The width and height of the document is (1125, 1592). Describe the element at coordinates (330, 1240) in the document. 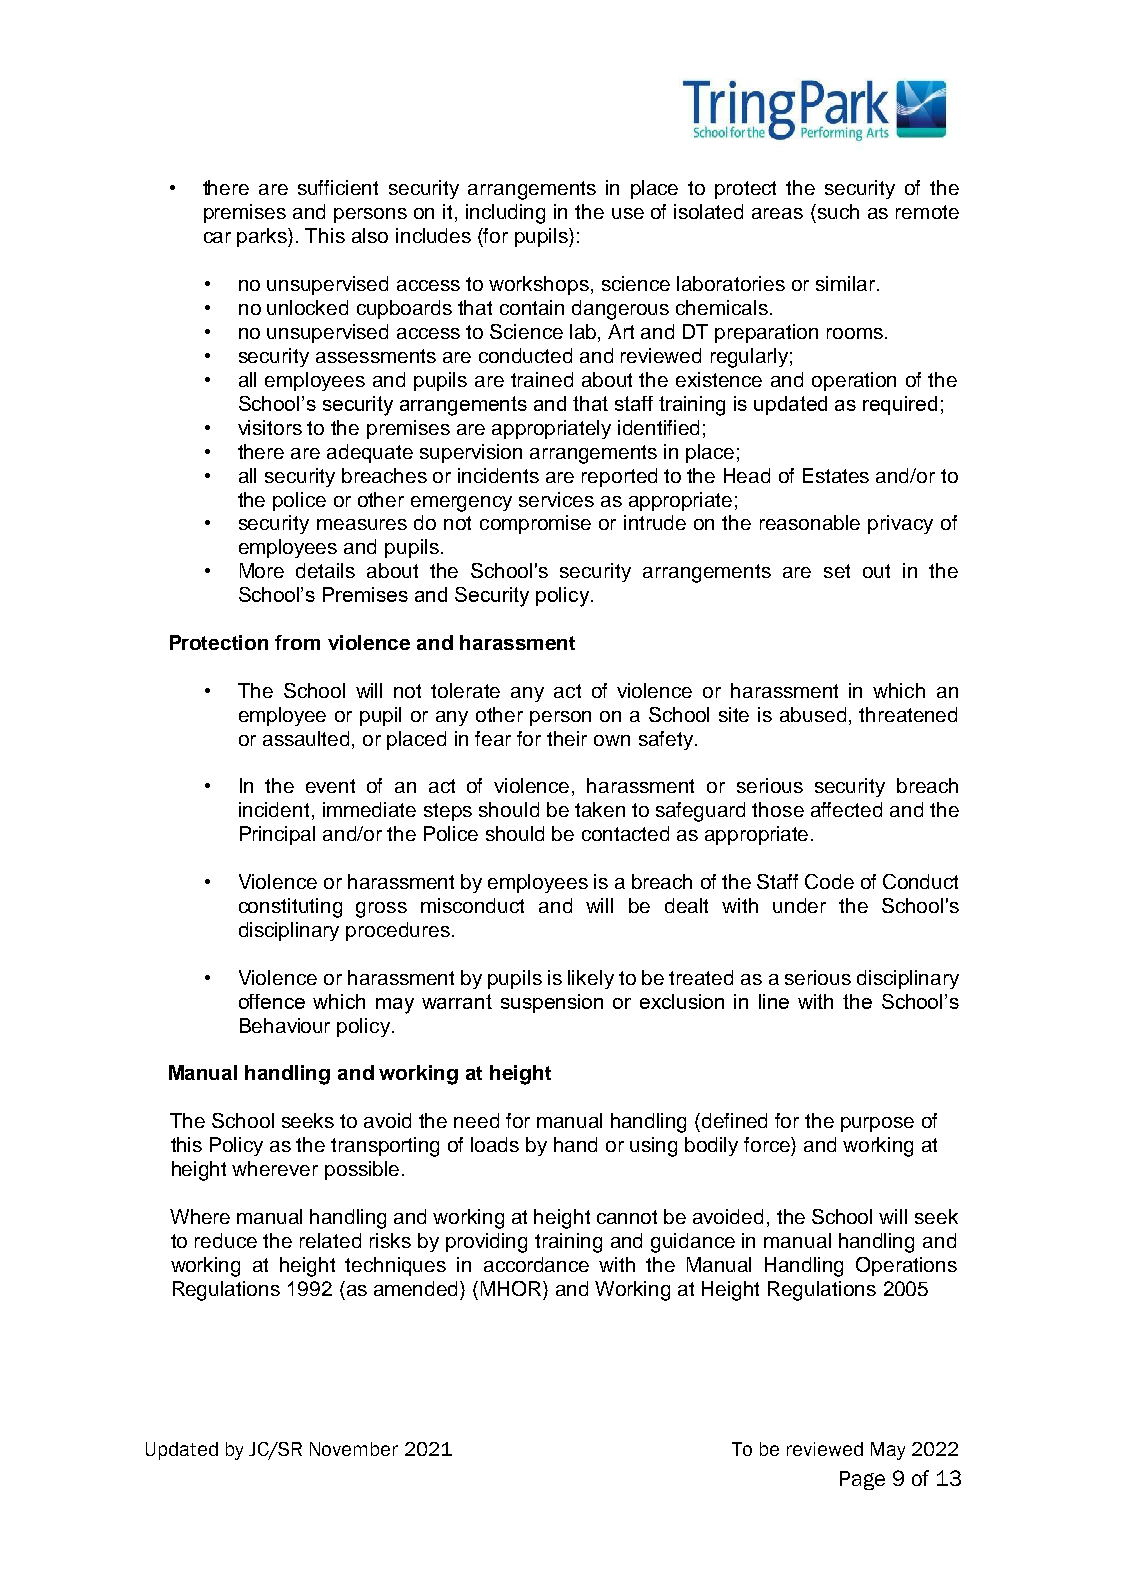

I see `related` at that location.
